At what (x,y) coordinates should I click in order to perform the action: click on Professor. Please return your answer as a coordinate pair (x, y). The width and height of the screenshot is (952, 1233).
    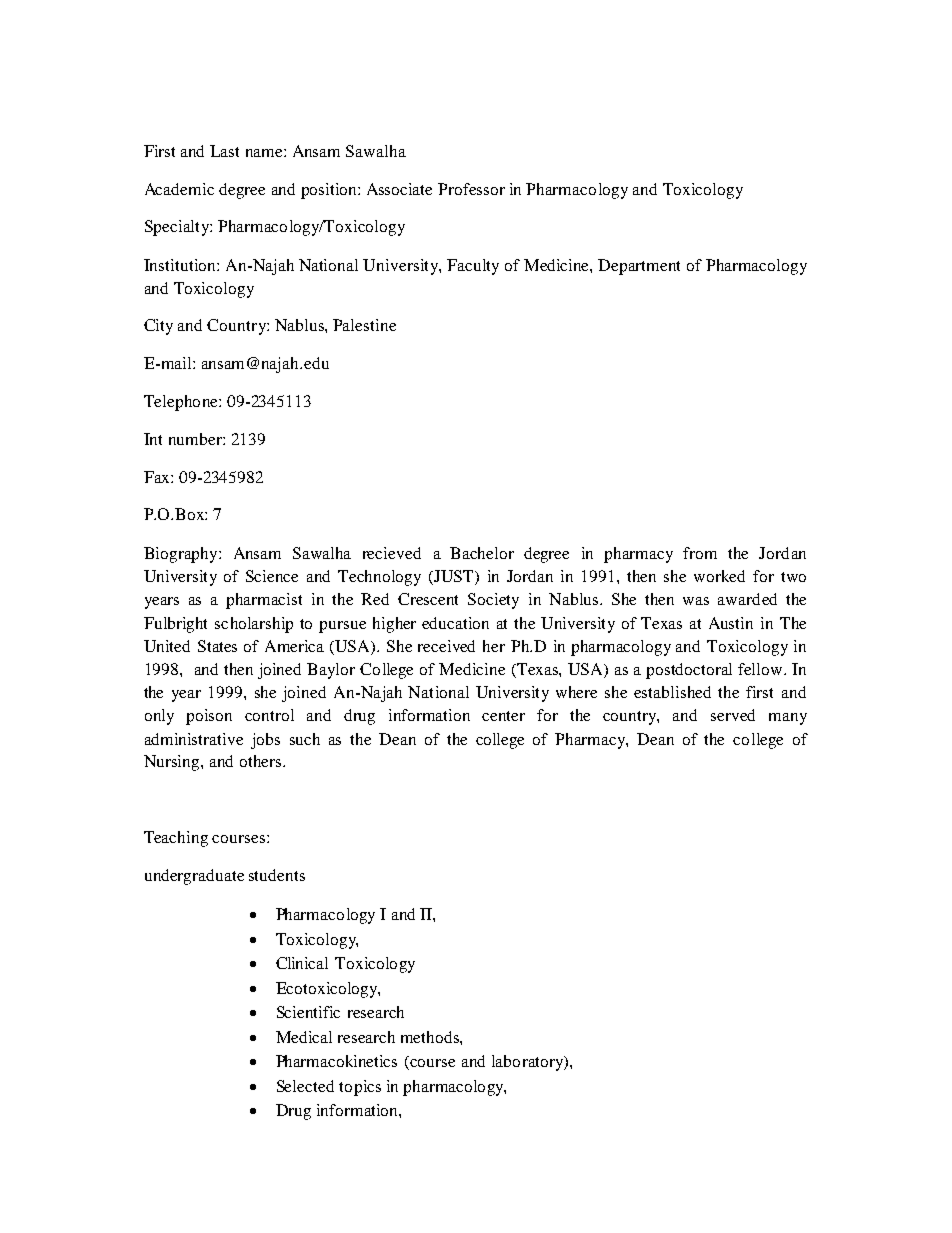
    Looking at the image, I should click on (471, 189).
